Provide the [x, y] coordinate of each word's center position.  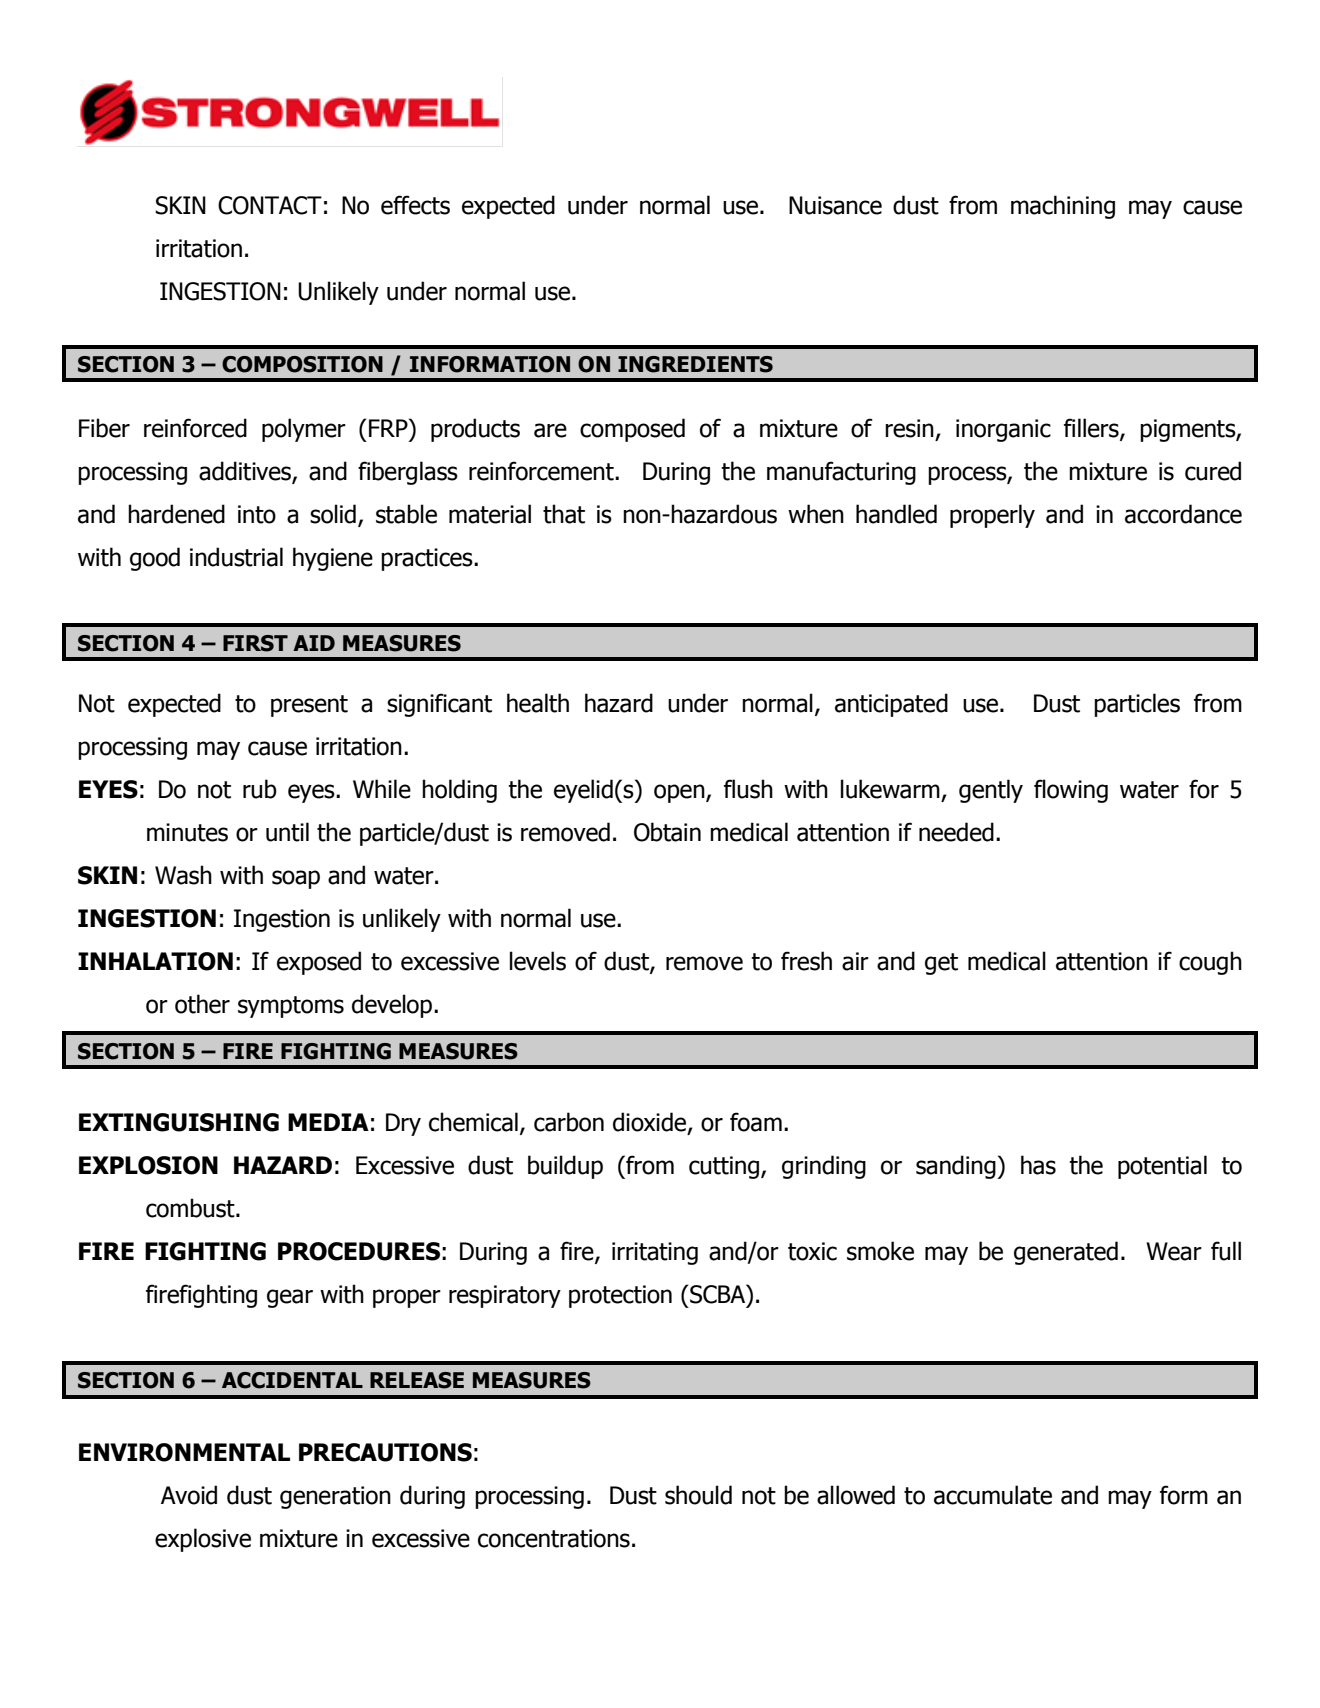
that [564, 514]
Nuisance [835, 205]
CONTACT [270, 205]
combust [191, 1208]
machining [1063, 207]
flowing [1071, 791]
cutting [725, 1167]
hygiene [333, 559]
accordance [1183, 514]
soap [296, 879]
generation [335, 1497]
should [698, 1495]
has [1038, 1165]
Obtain [667, 832]
